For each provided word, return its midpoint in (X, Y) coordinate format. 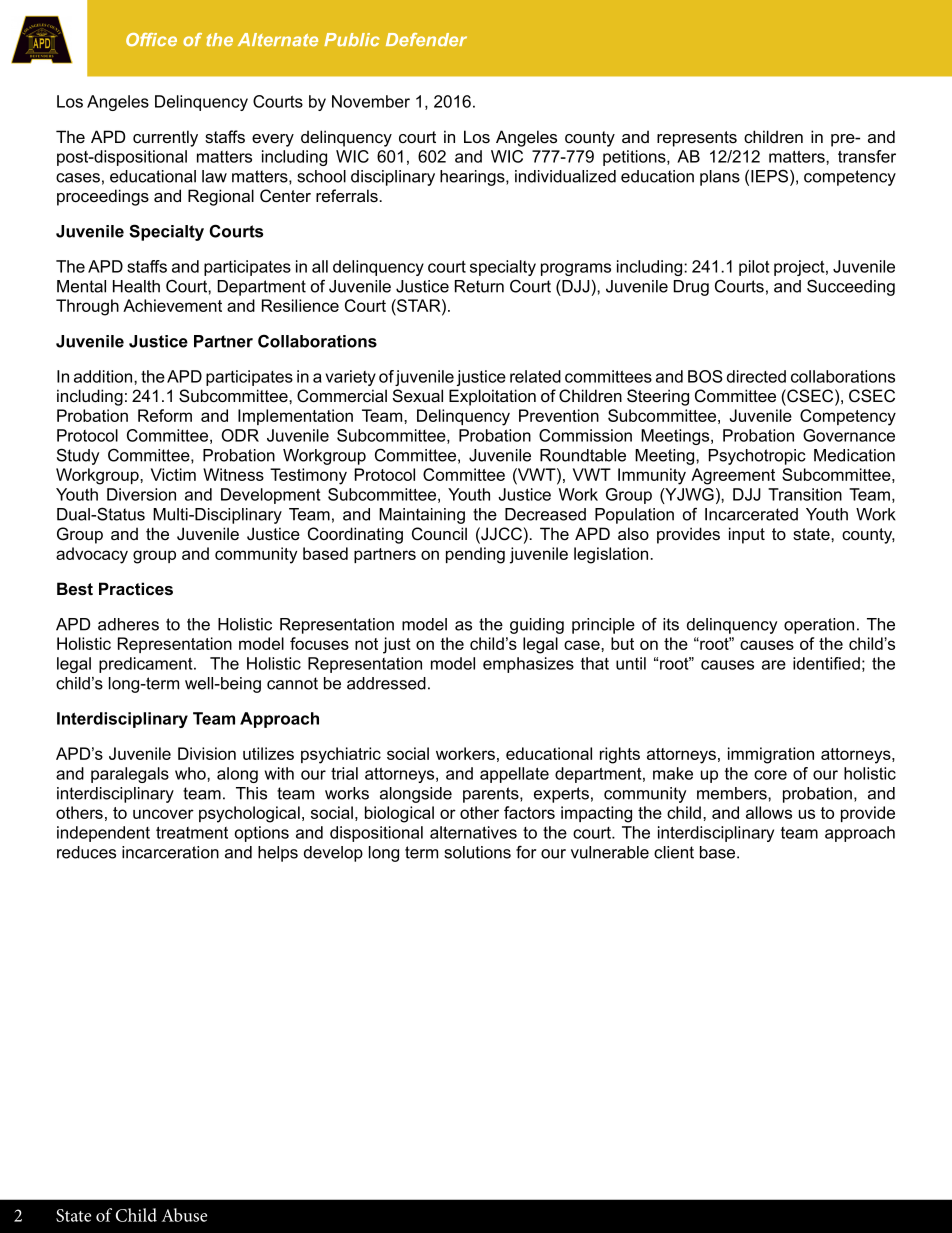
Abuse (184, 1215)
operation (819, 626)
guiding (537, 626)
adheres (128, 624)
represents (697, 139)
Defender (426, 39)
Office (151, 40)
